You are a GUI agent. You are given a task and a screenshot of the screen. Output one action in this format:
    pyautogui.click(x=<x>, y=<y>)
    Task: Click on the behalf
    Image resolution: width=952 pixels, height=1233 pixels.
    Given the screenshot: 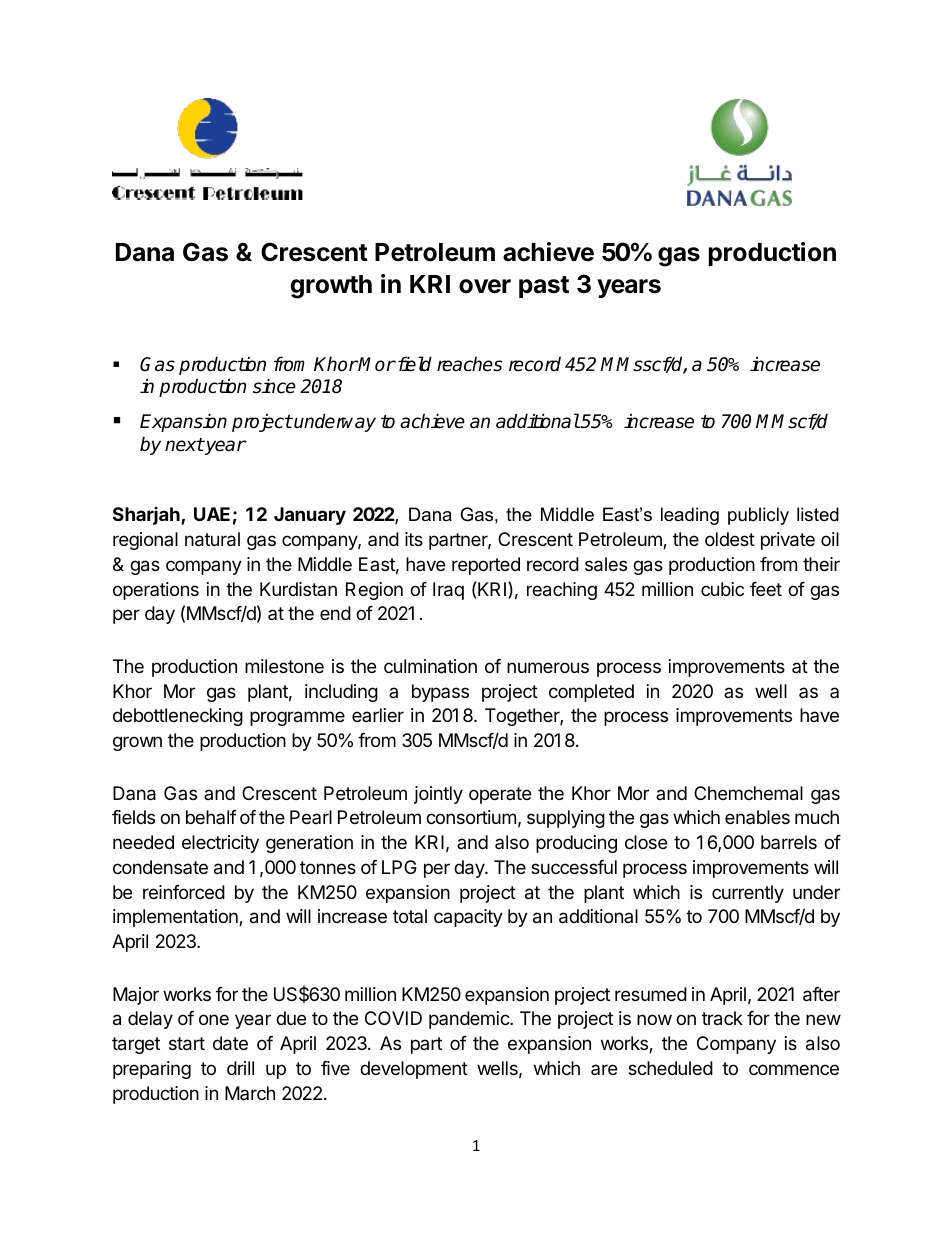 What is the action you would take?
    pyautogui.click(x=211, y=817)
